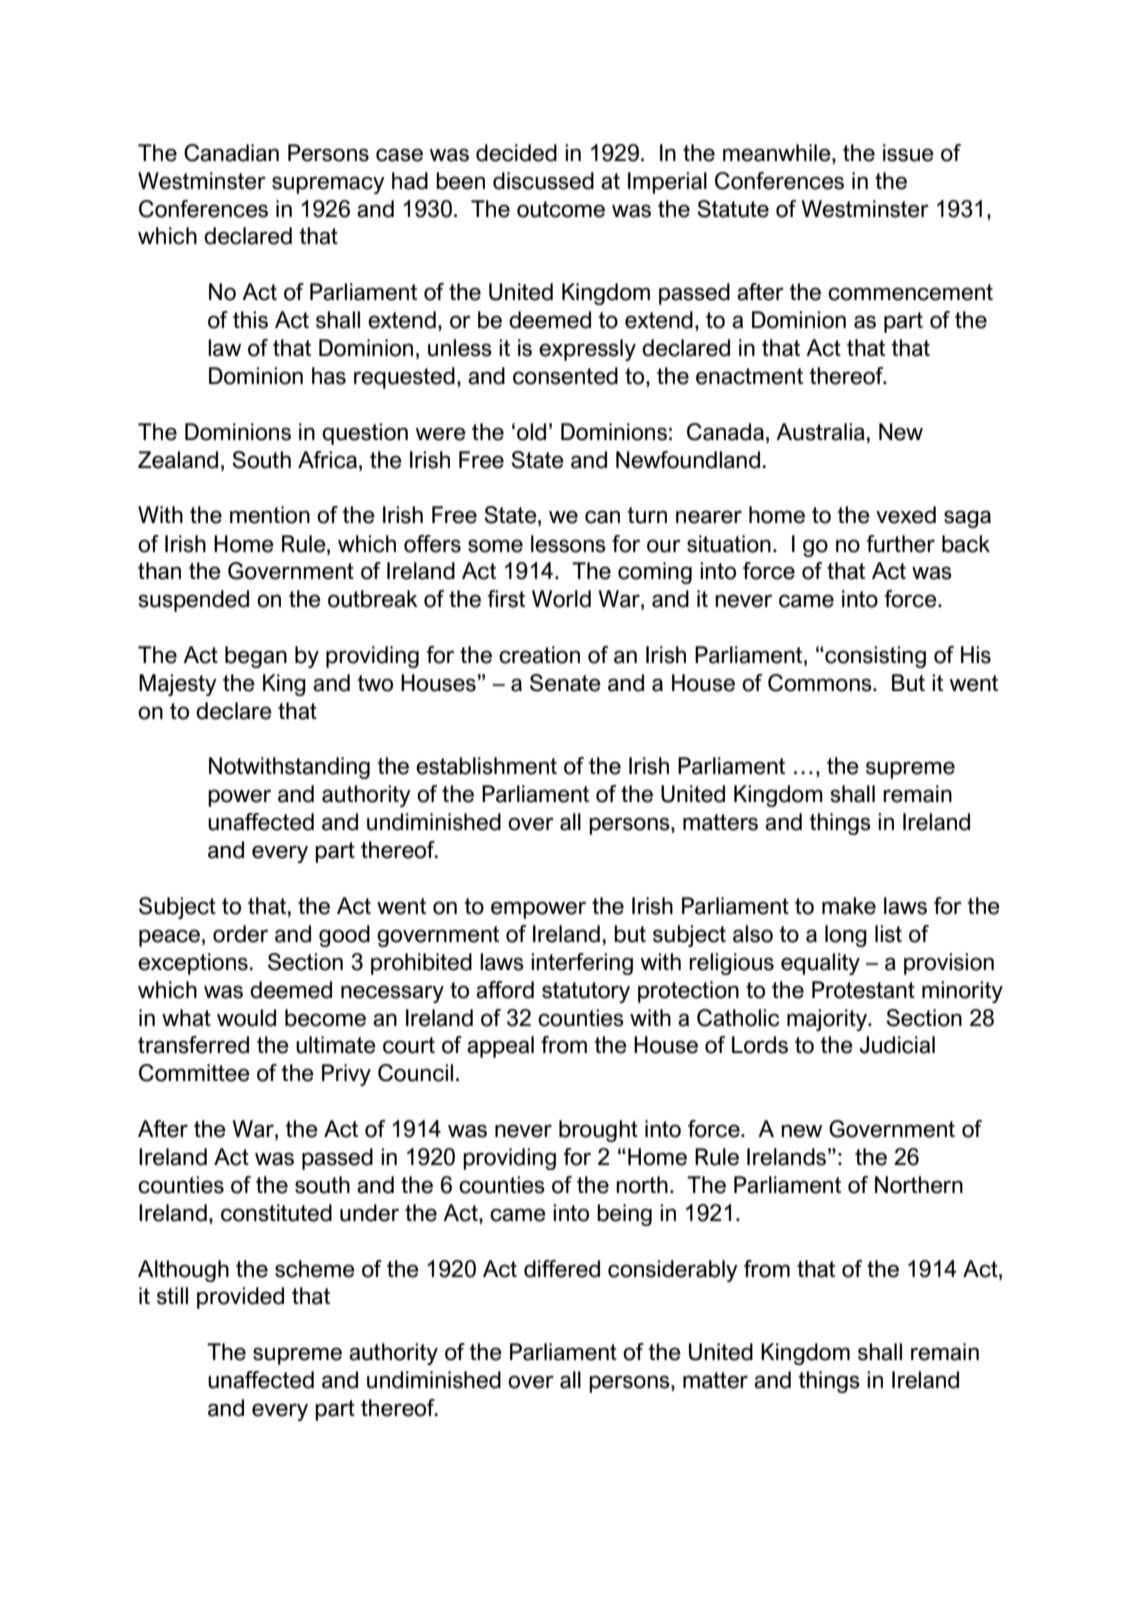 This screenshot has width=1143, height=1618. I want to click on would, so click(246, 1018).
